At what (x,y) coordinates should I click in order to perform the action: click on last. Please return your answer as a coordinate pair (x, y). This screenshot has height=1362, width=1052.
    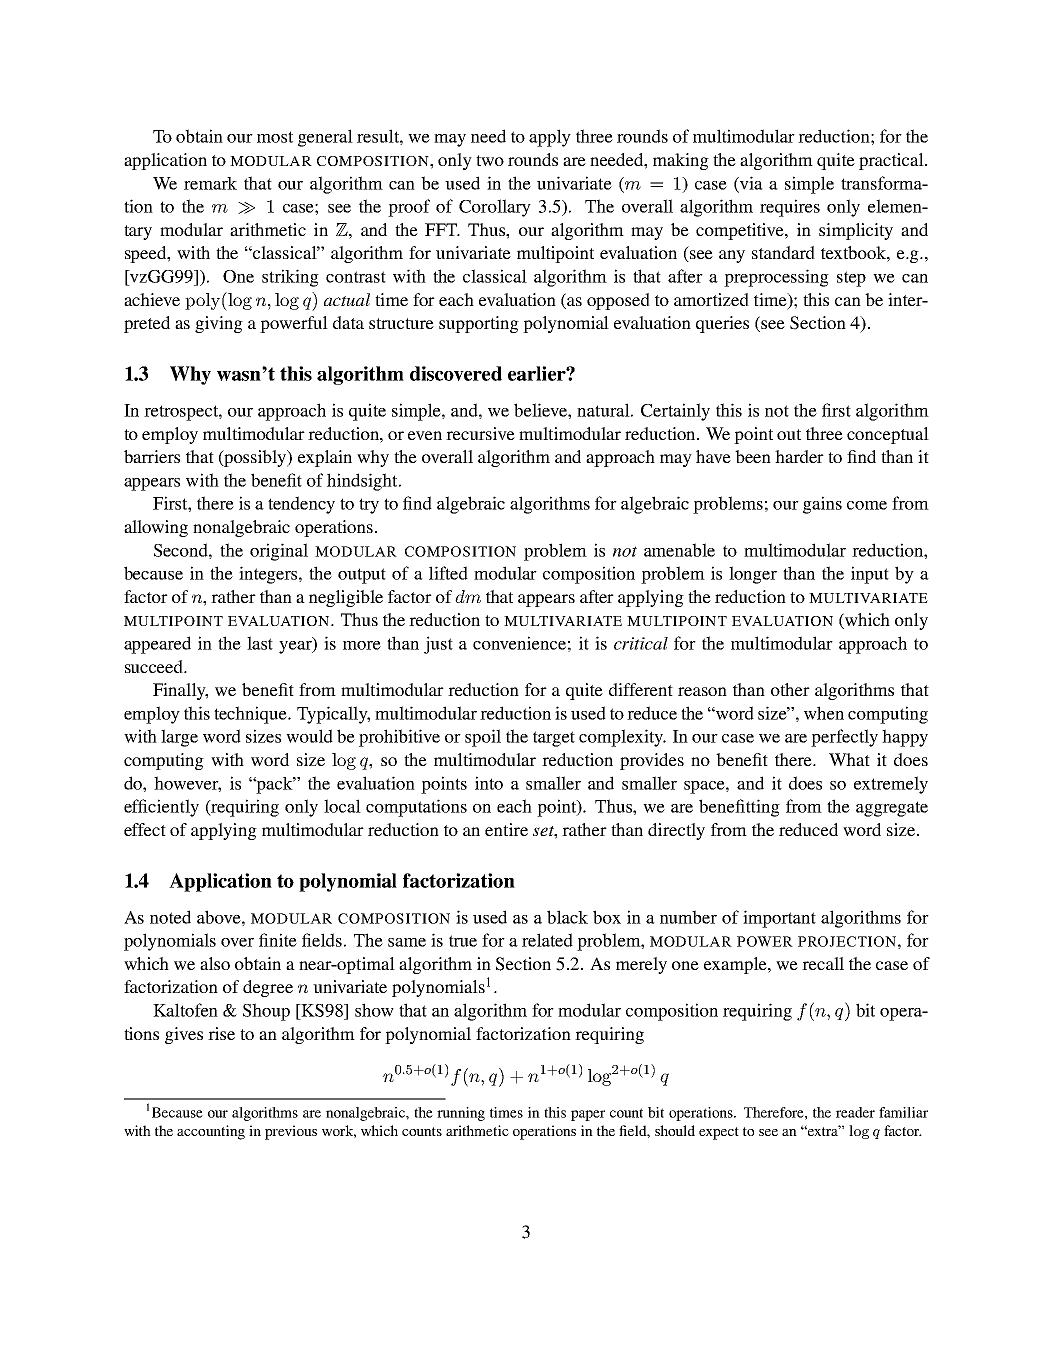
    Looking at the image, I should click on (260, 643).
